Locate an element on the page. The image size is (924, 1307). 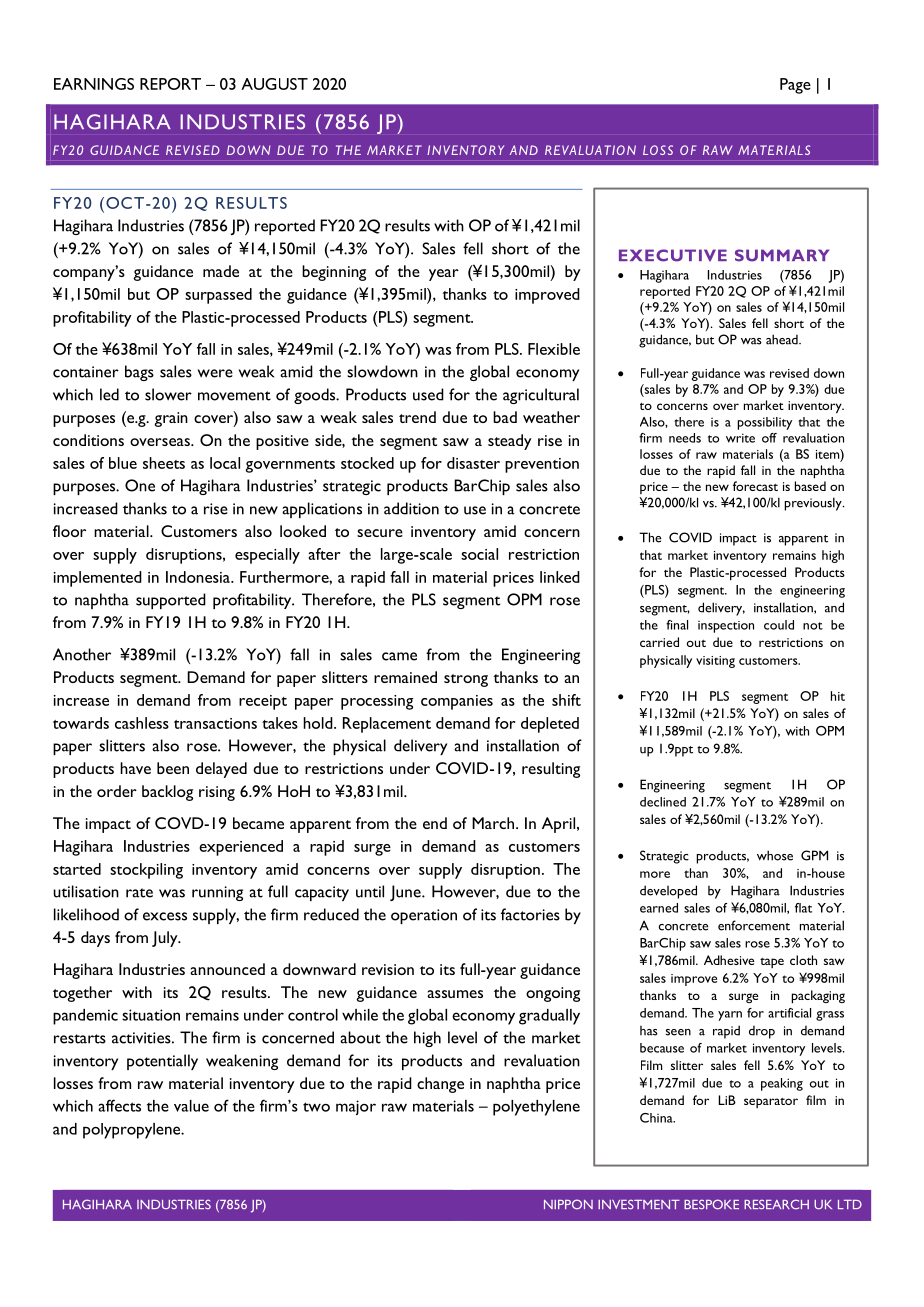
strong is located at coordinates (466, 680).
